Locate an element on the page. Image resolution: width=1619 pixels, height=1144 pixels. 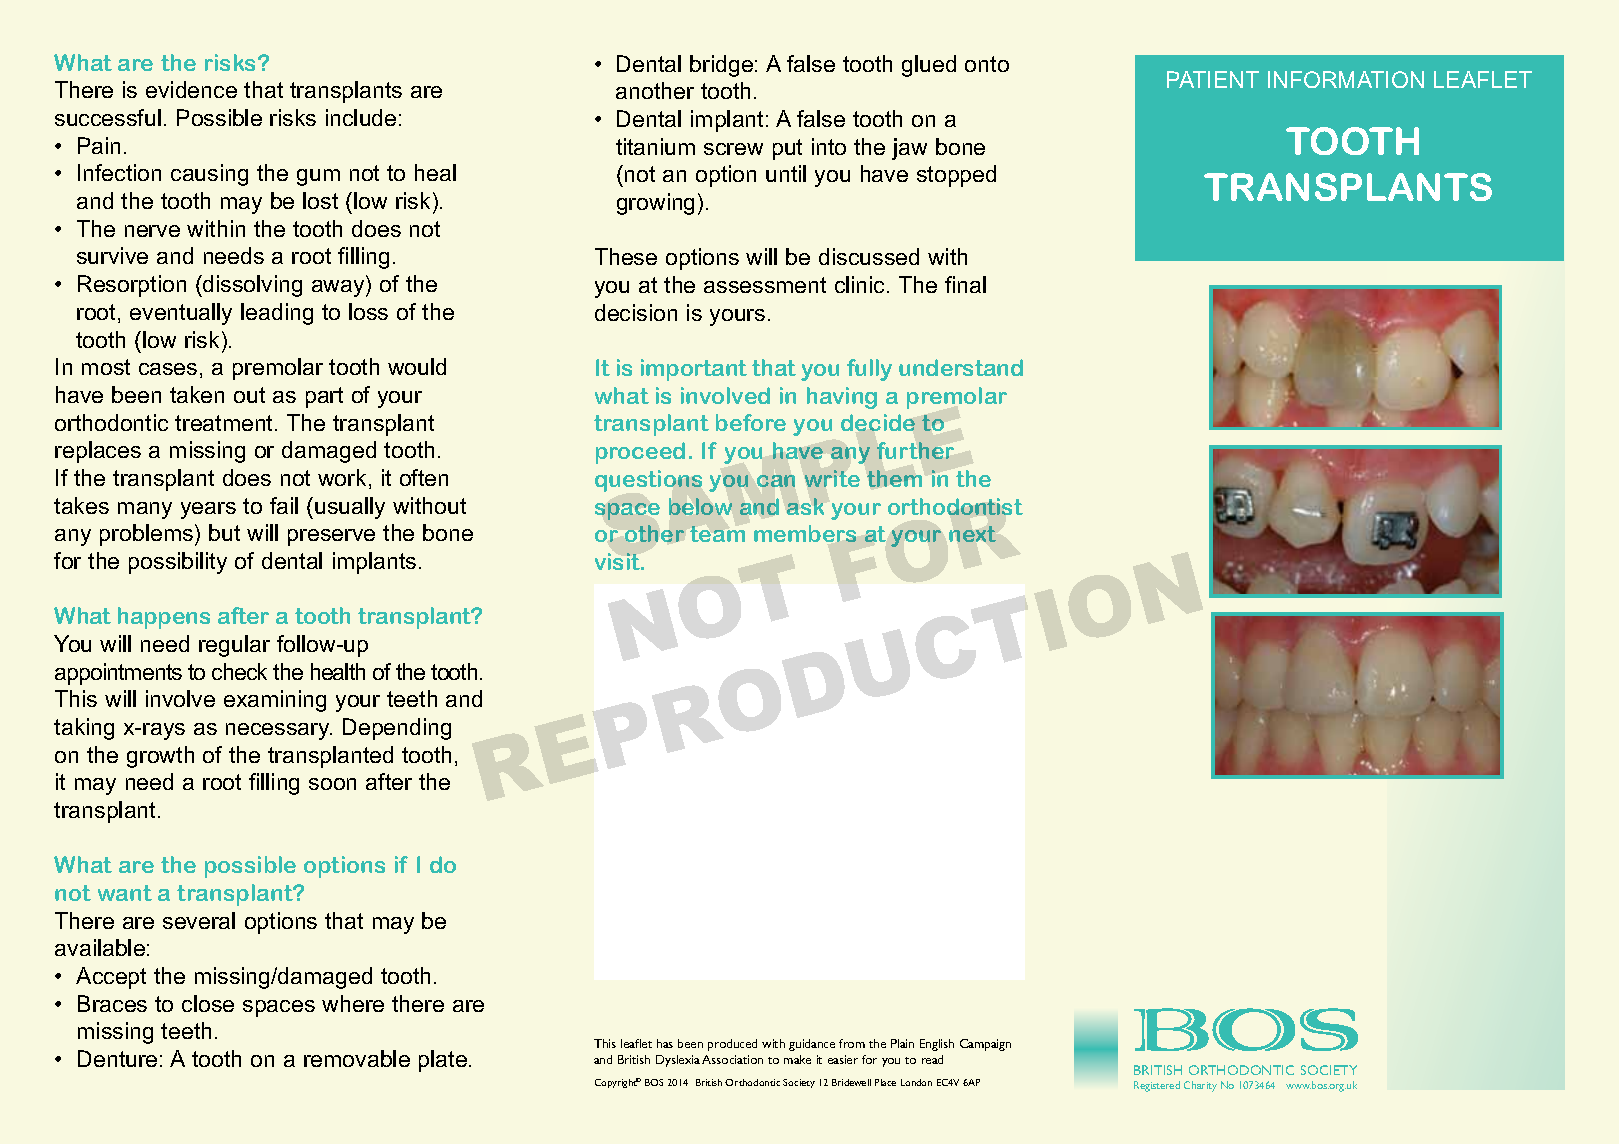
understand is located at coordinates (961, 367).
